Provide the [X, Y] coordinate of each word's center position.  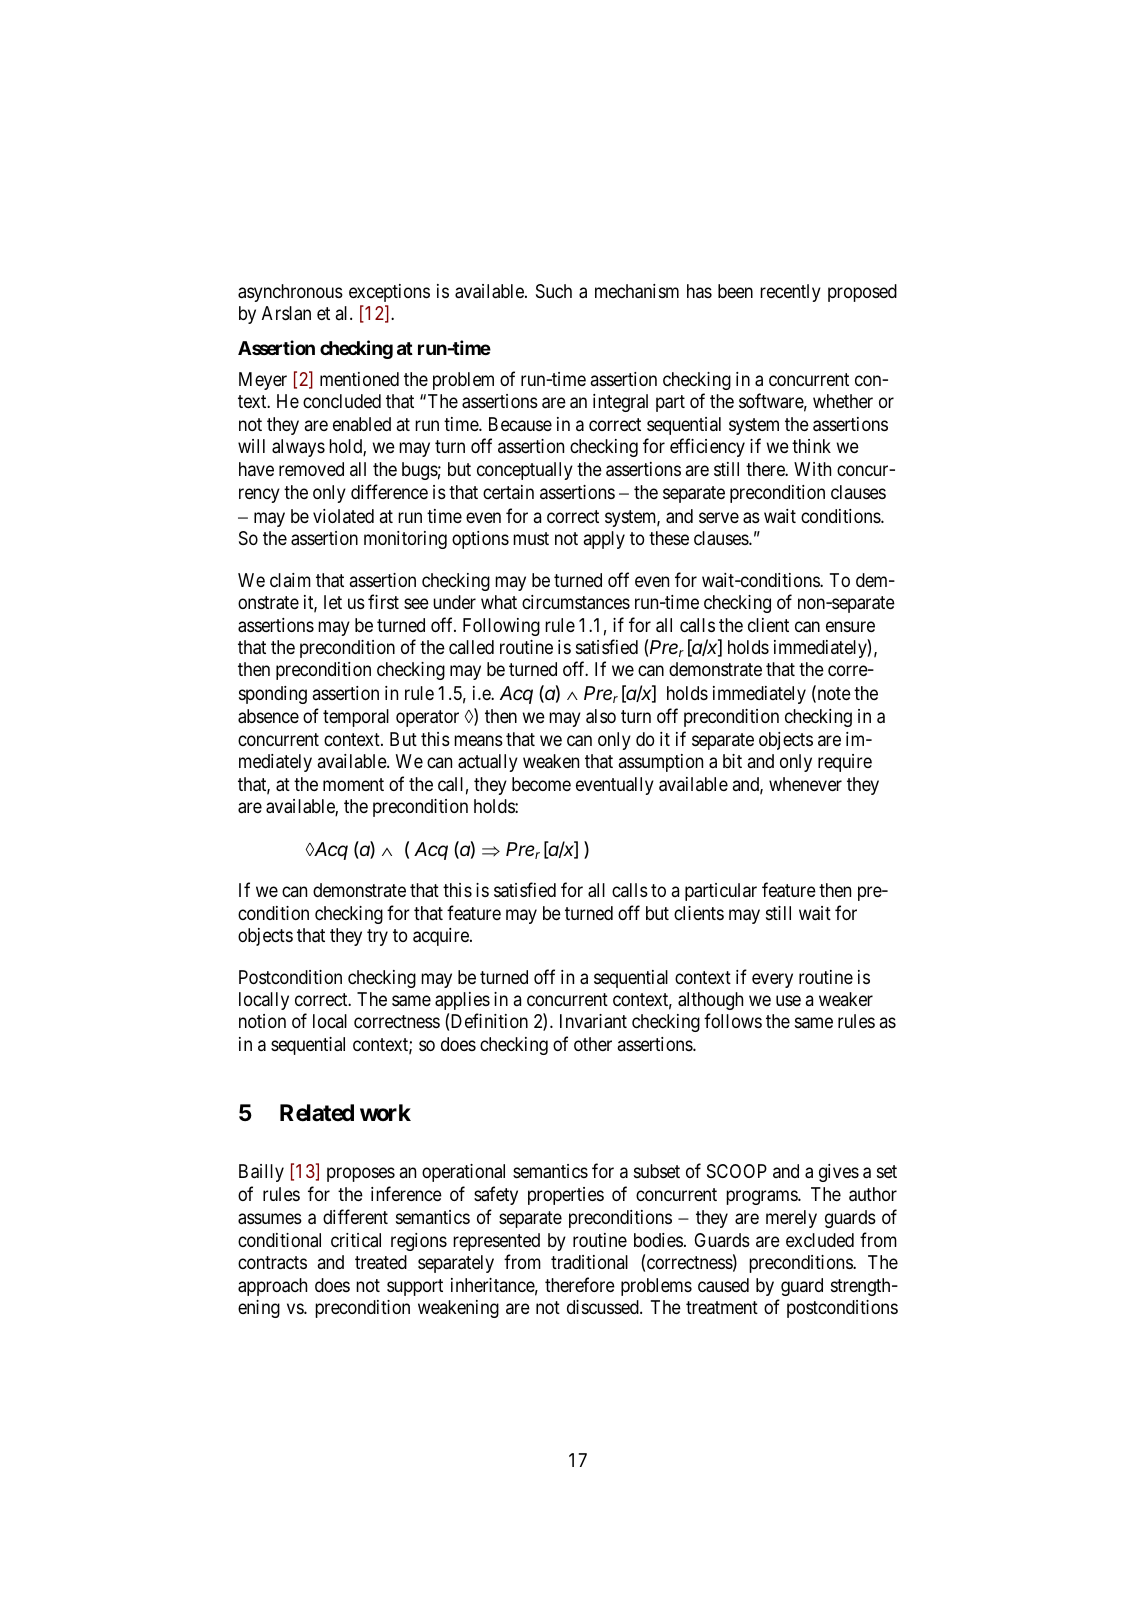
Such [554, 291]
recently [790, 293]
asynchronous [290, 293]
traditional [589, 1262]
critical [356, 1240]
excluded [820, 1240]
